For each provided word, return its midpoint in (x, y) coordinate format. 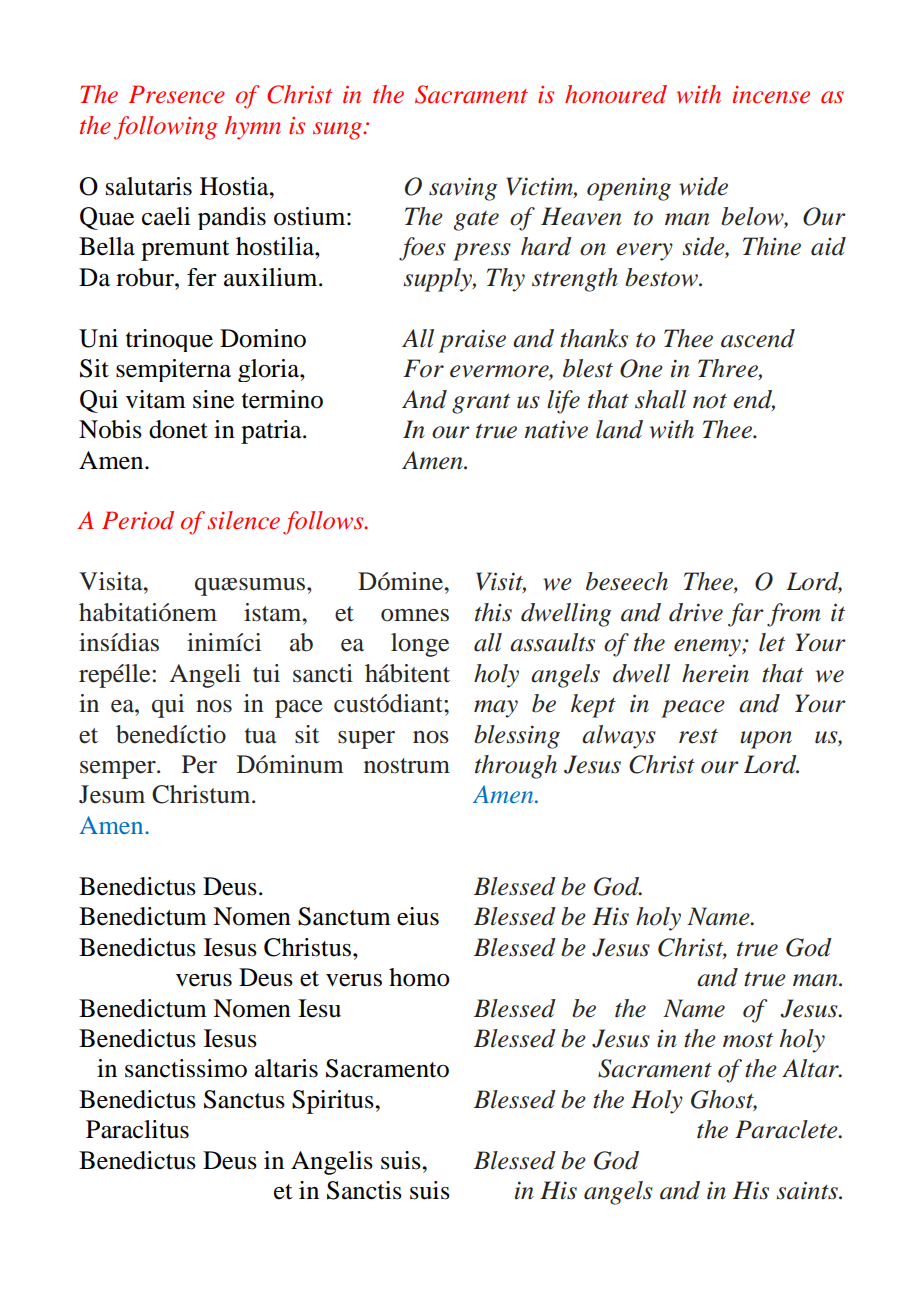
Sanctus (244, 1099)
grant (481, 404)
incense (771, 95)
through (516, 767)
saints (808, 1190)
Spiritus (334, 1102)
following (165, 128)
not (710, 401)
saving (463, 189)
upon (766, 740)
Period (138, 520)
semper (119, 770)
